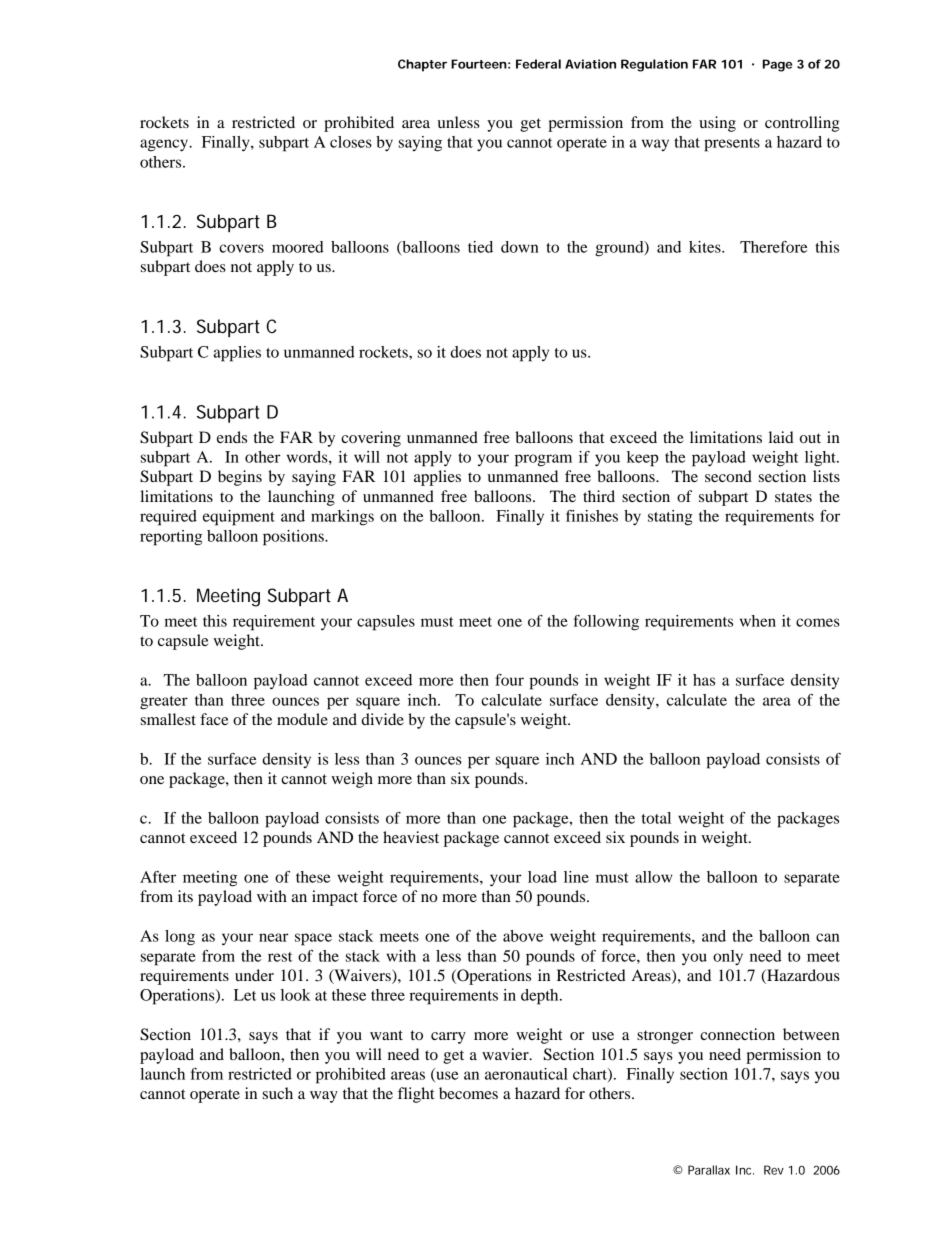 Image resolution: width=952 pixels, height=1233 pixels. Describe the element at coordinates (278, 1093) in the screenshot. I see `such` at that location.
